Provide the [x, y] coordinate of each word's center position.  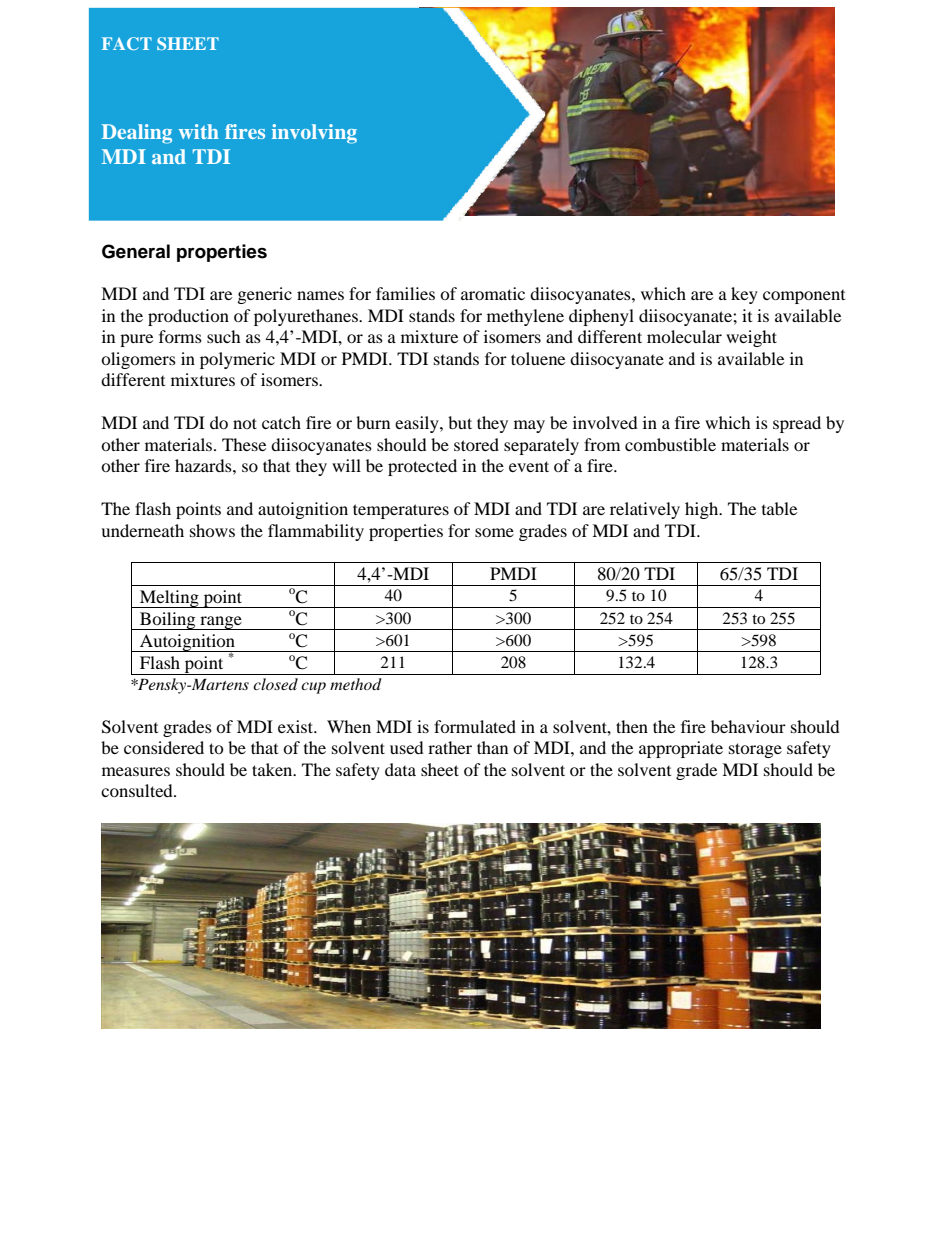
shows [212, 530]
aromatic [493, 293]
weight [751, 338]
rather [450, 747]
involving [314, 134]
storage [755, 750]
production [188, 317]
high [703, 510]
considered [164, 747]
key [744, 295]
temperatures [401, 511]
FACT [127, 43]
